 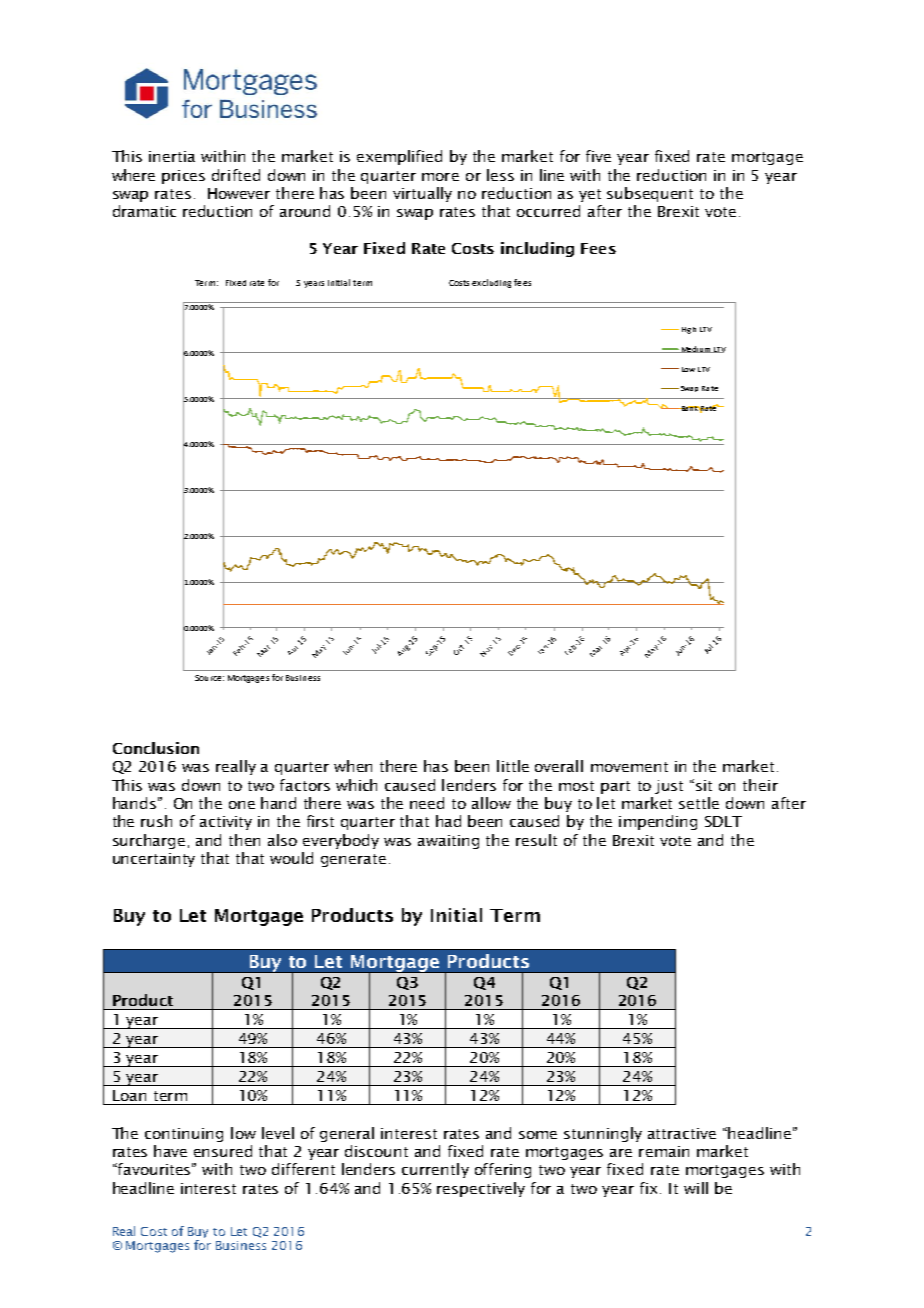 I want to click on subsequent, so click(x=650, y=194).
